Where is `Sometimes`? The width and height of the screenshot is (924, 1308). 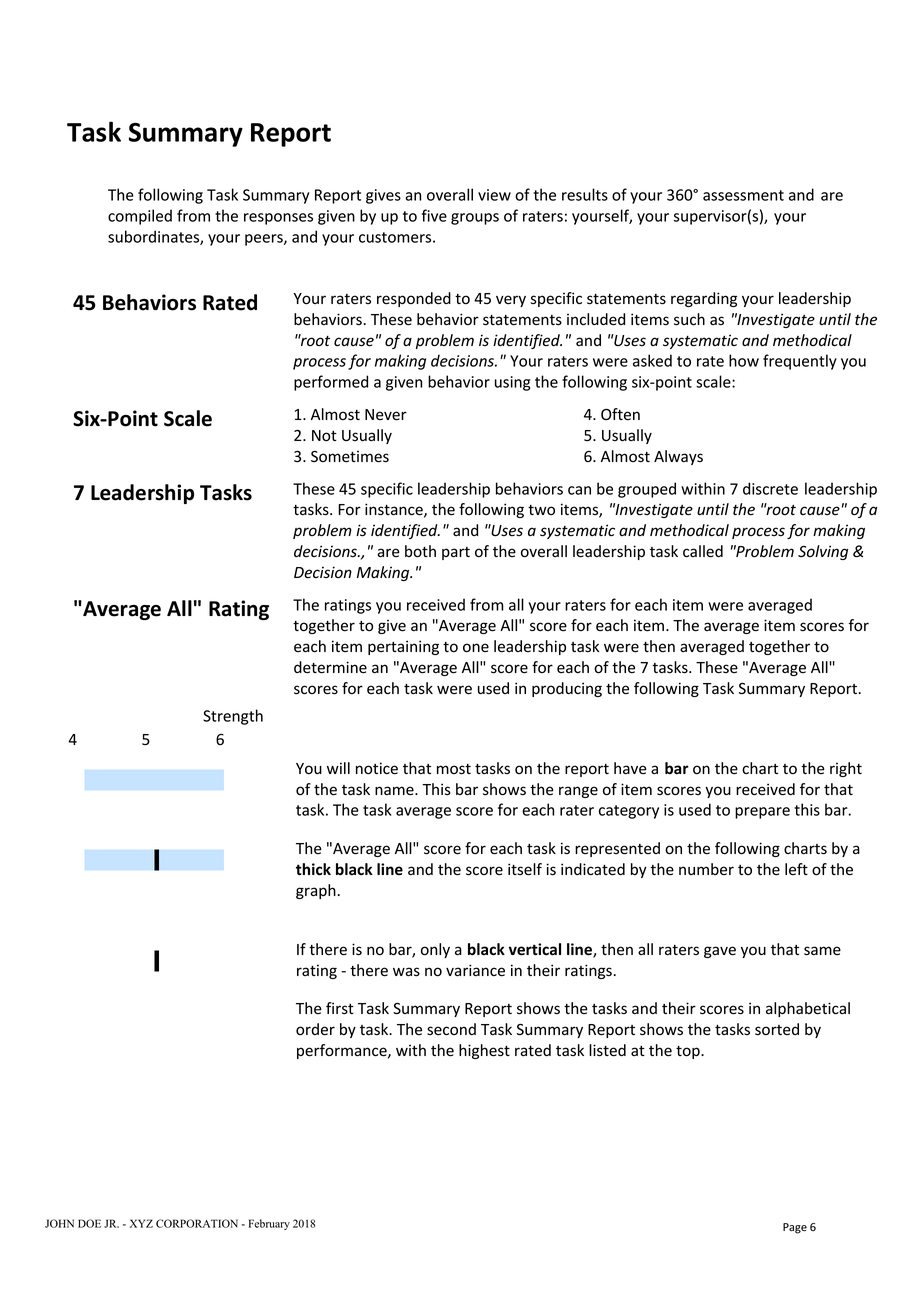 Sometimes is located at coordinates (350, 457).
